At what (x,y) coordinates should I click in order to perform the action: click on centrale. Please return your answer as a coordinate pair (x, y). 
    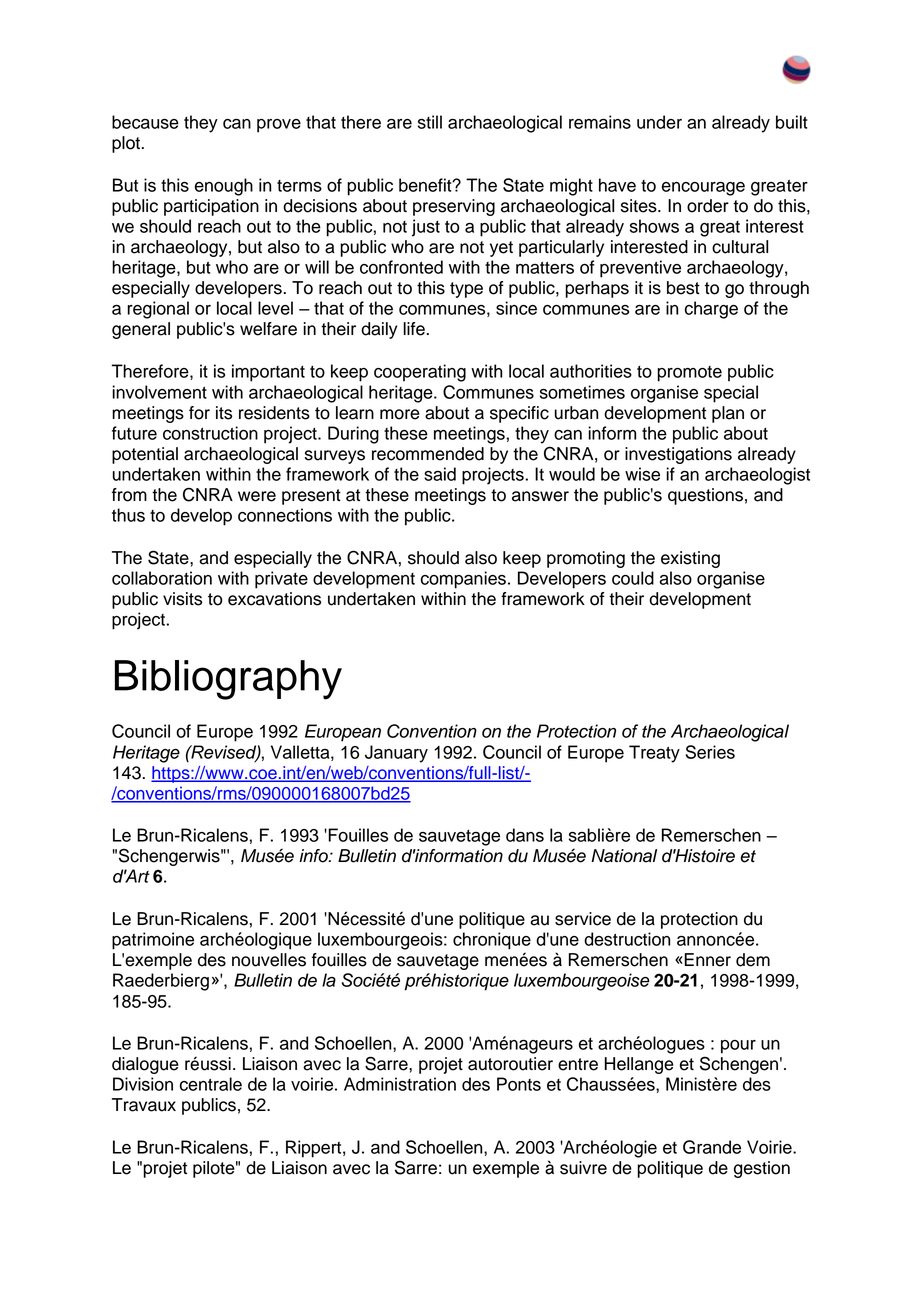
    Looking at the image, I should click on (211, 1084).
